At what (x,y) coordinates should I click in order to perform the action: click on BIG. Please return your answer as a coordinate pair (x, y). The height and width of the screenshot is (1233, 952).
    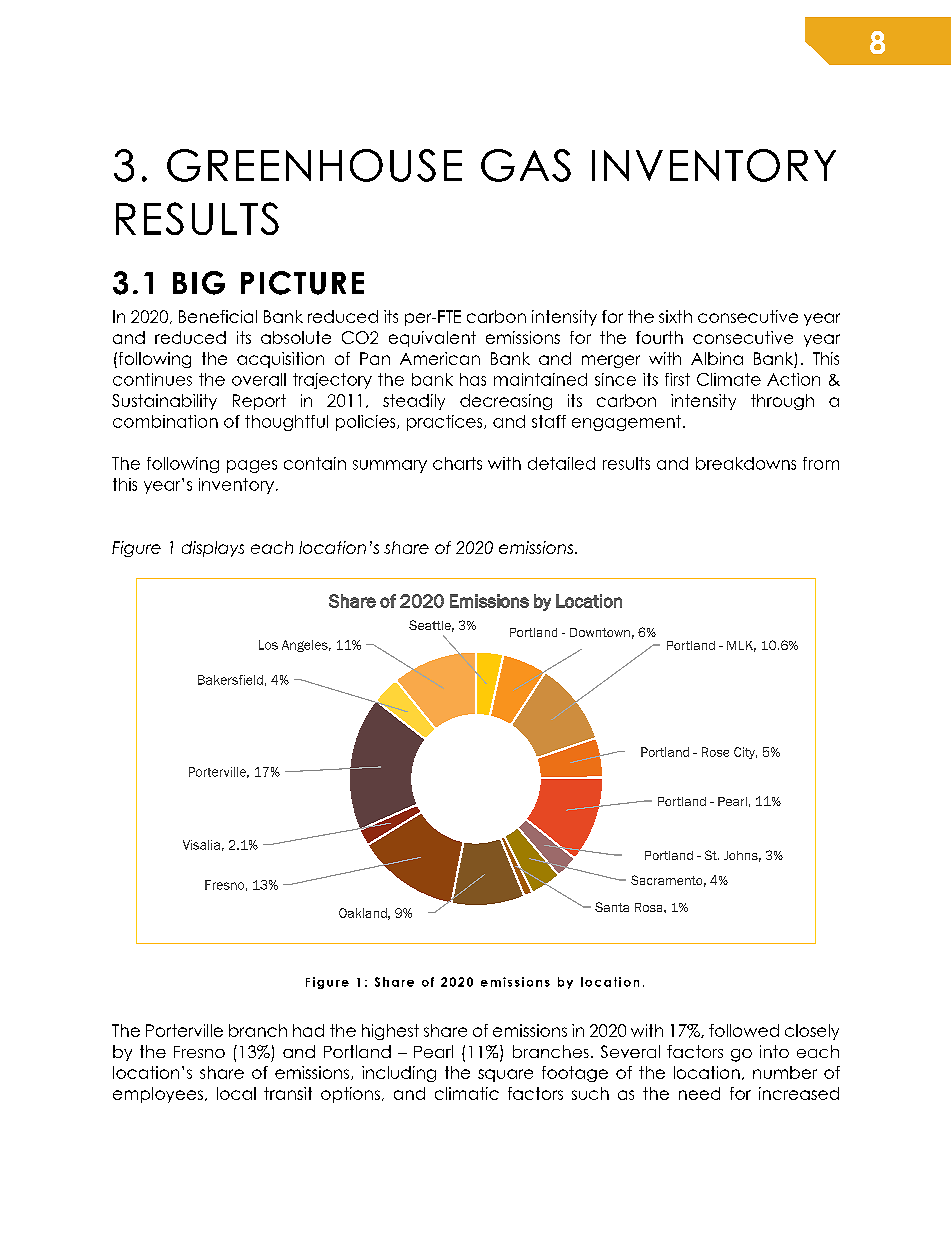
    Looking at the image, I should click on (199, 283).
